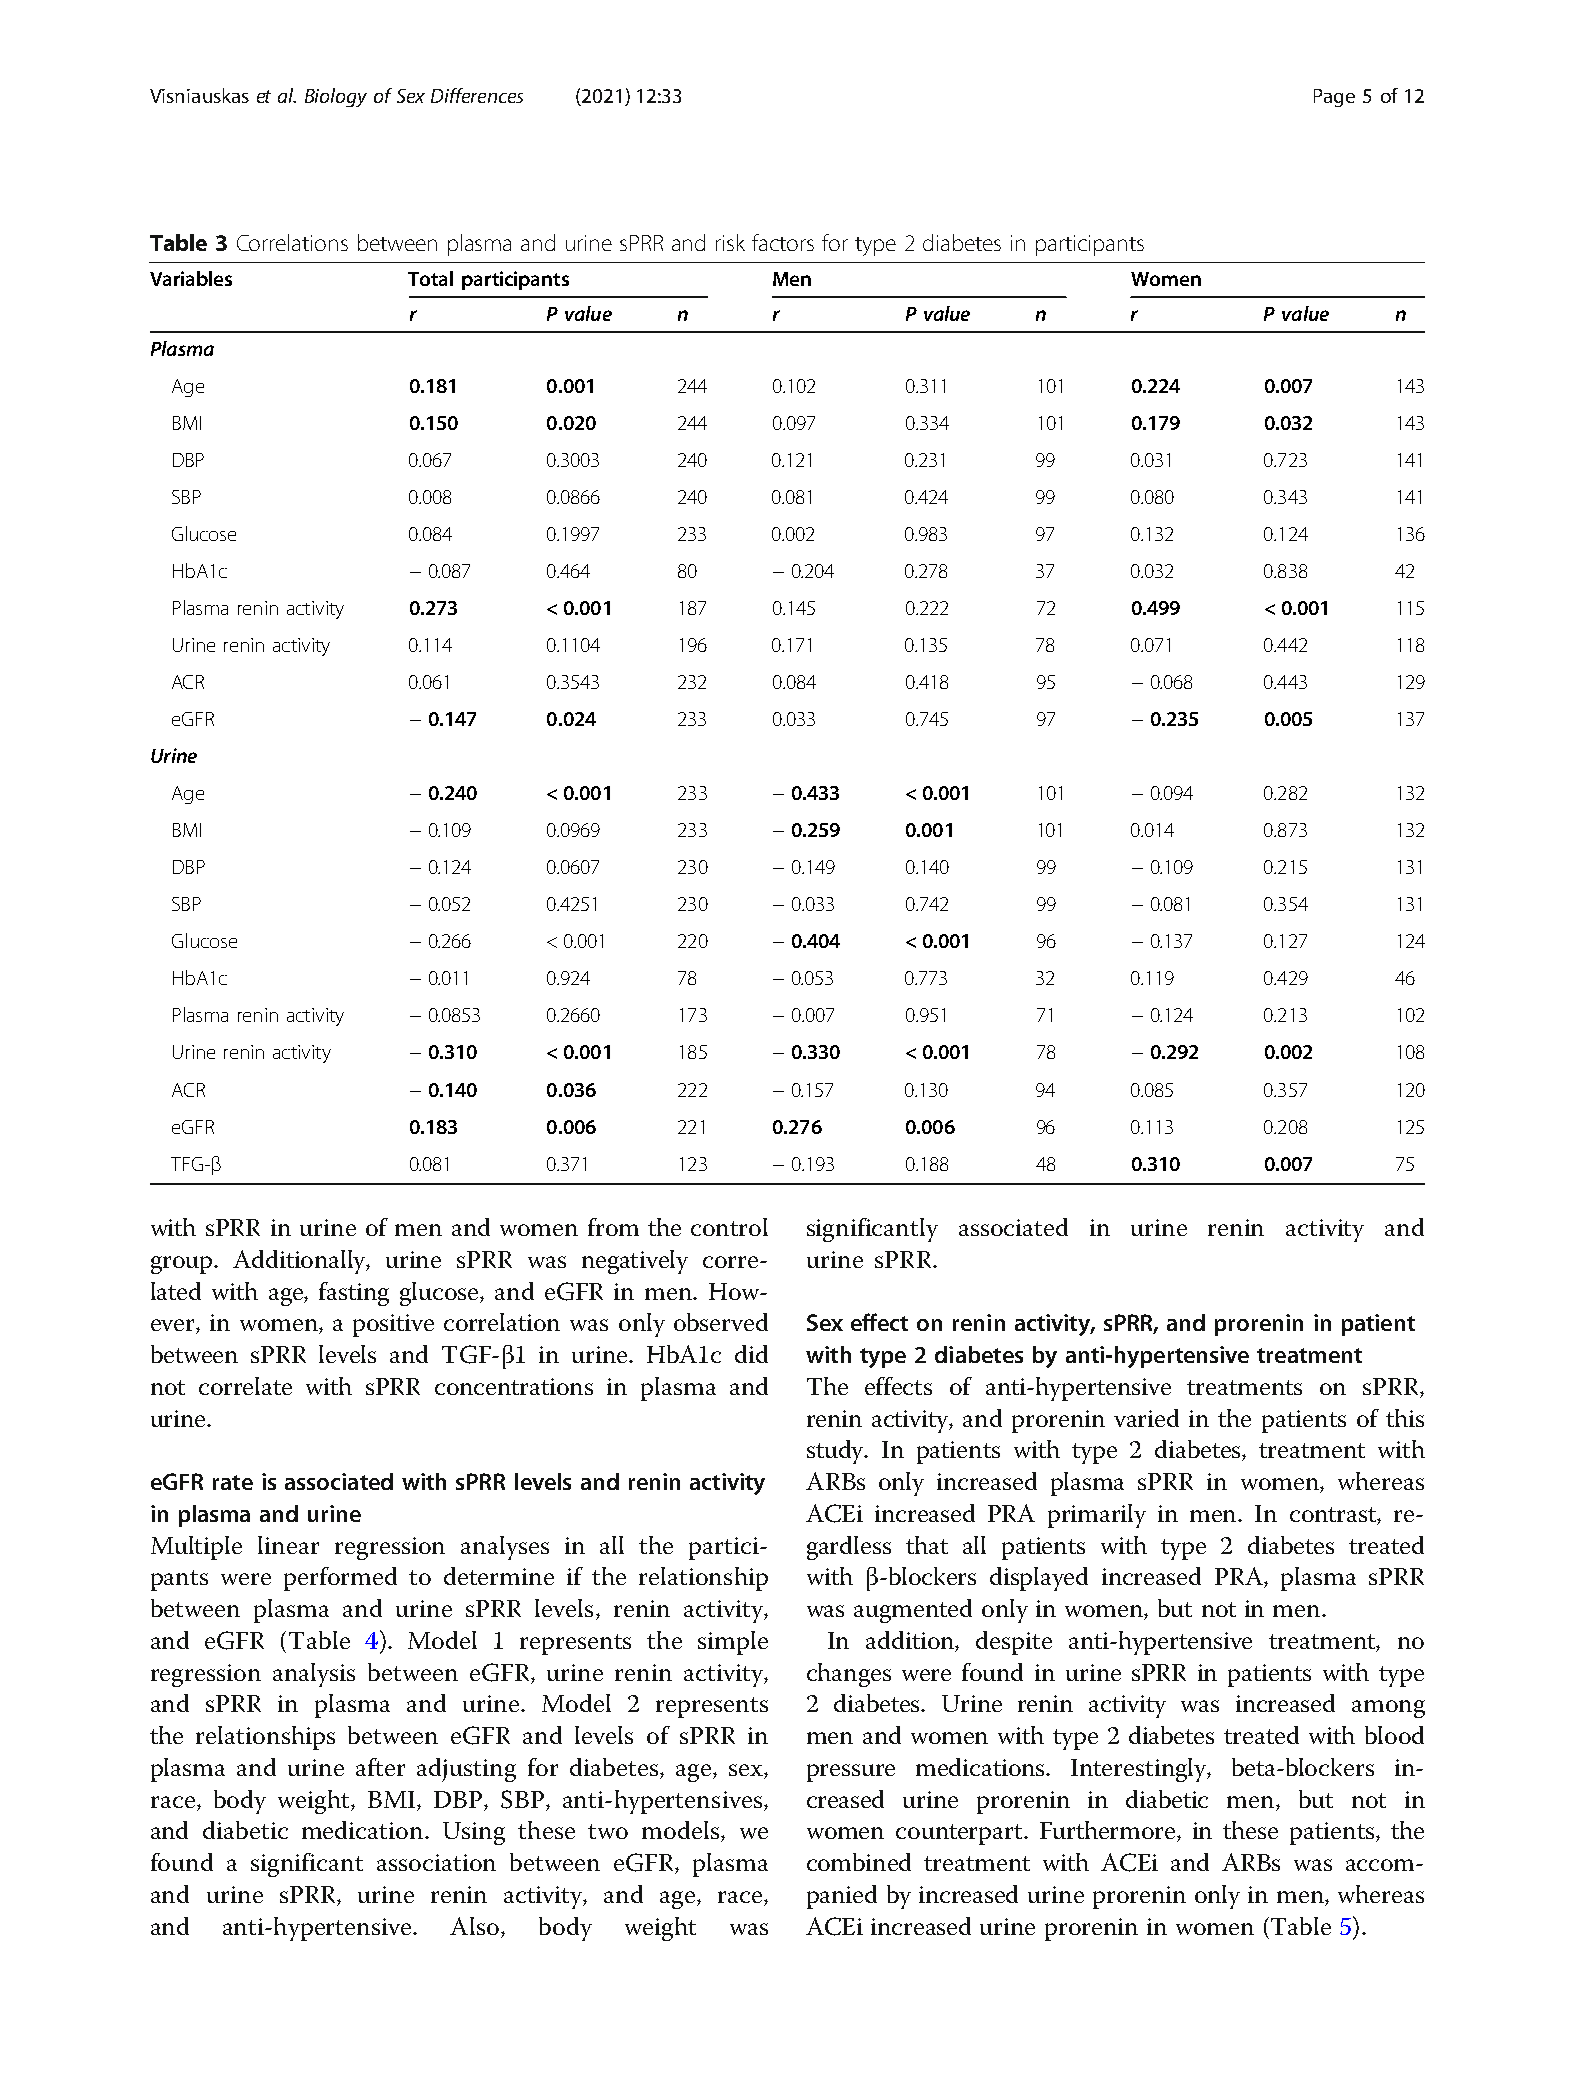 The width and height of the screenshot is (1575, 2092). I want to click on observed, so click(721, 1322).
